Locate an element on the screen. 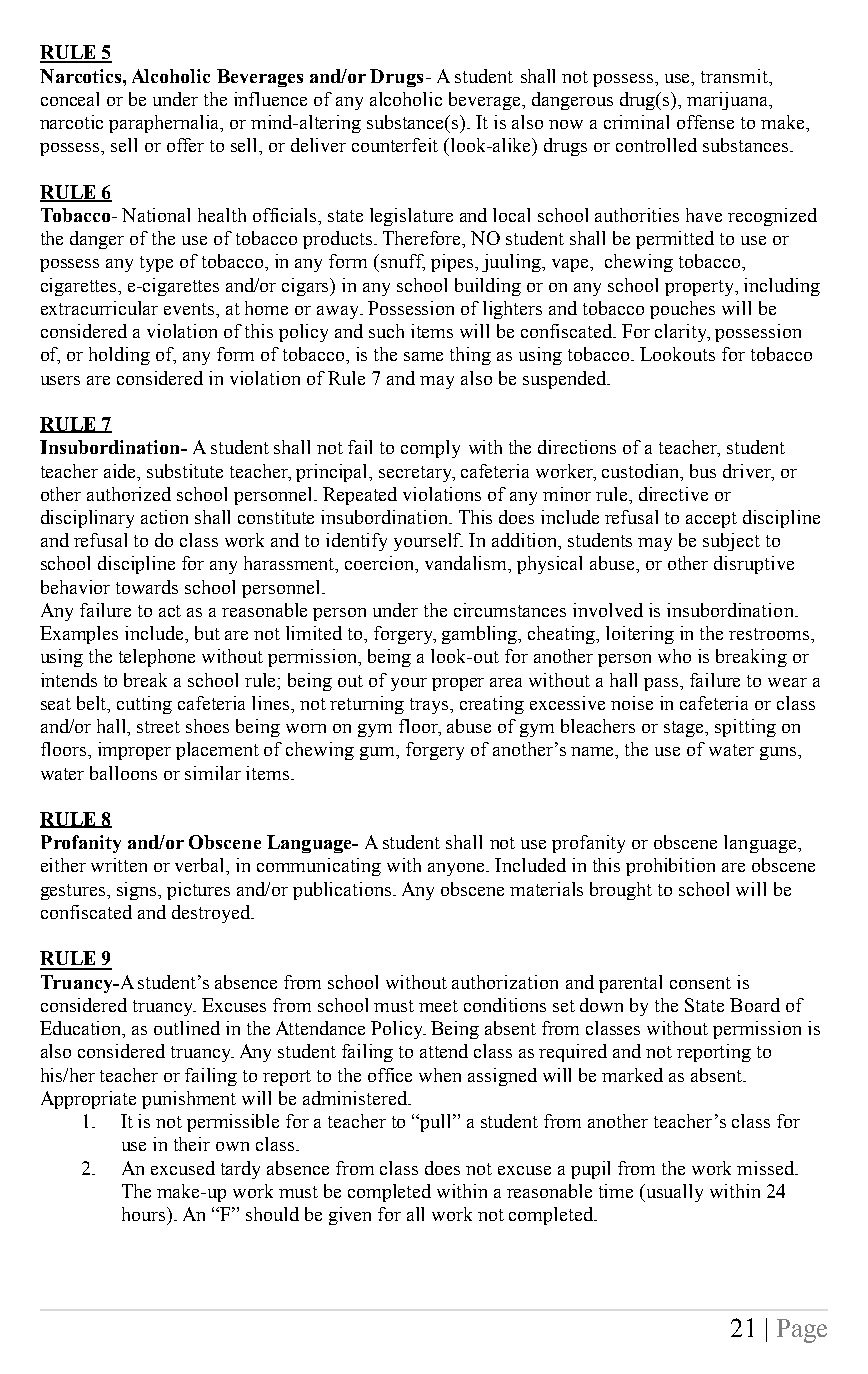  cutting is located at coordinates (144, 705).
